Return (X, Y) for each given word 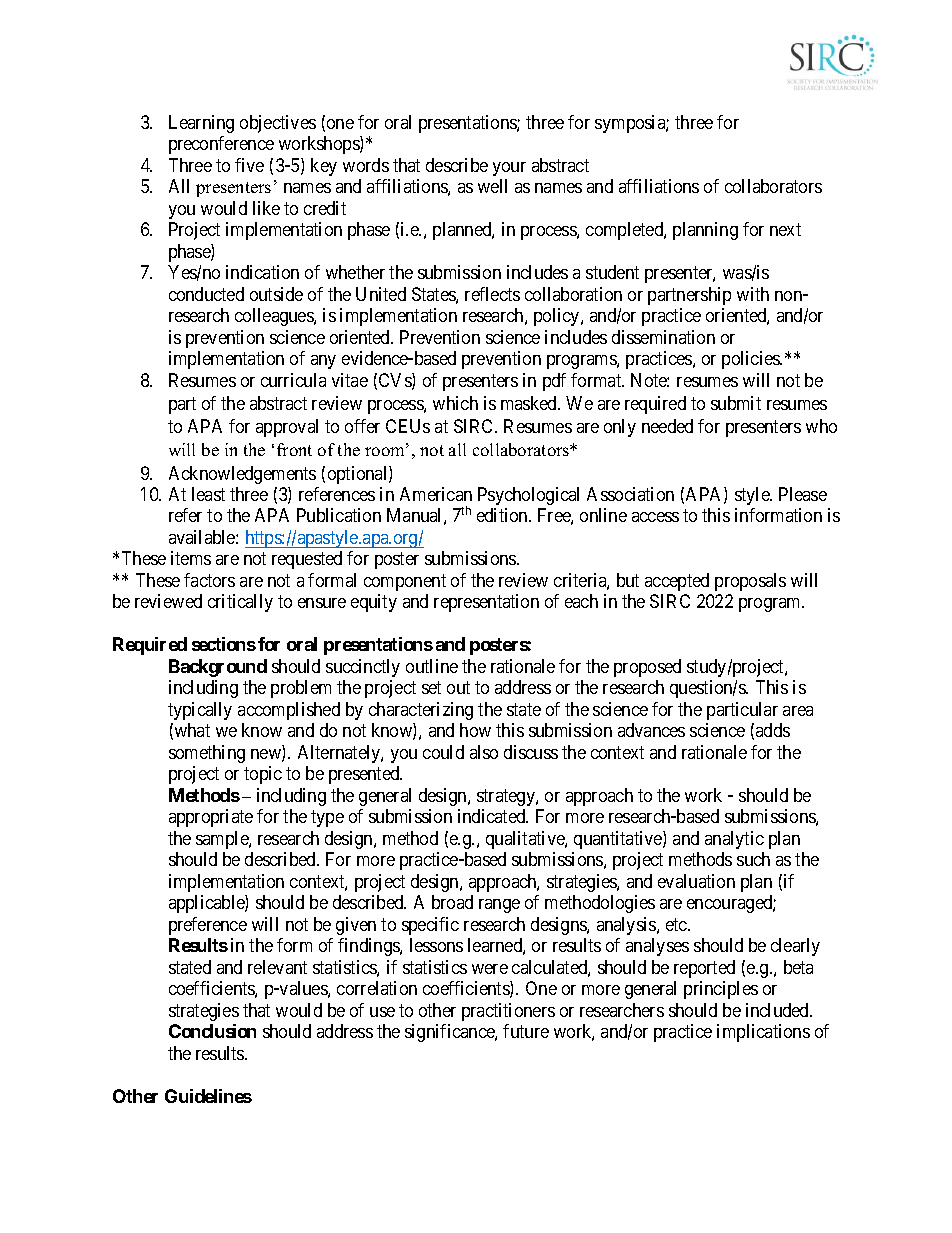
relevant (277, 967)
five (249, 165)
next (785, 230)
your (509, 169)
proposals (750, 582)
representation (486, 603)
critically (240, 603)
